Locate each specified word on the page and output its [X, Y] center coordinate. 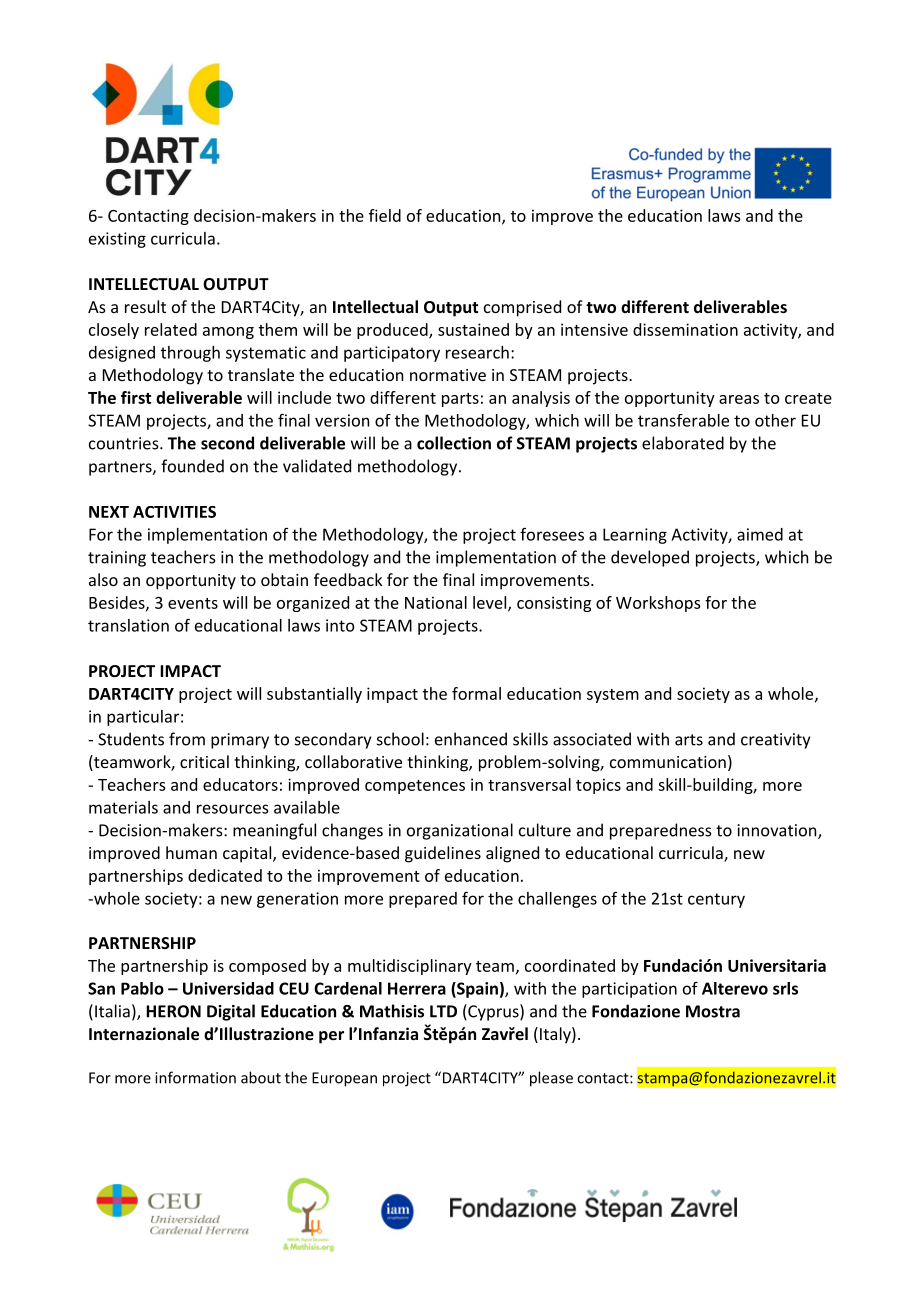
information [195, 1077]
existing [117, 240]
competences [415, 787]
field [385, 215]
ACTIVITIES [174, 512]
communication [668, 762]
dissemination [685, 329]
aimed [760, 534]
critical [204, 761]
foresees [552, 534]
